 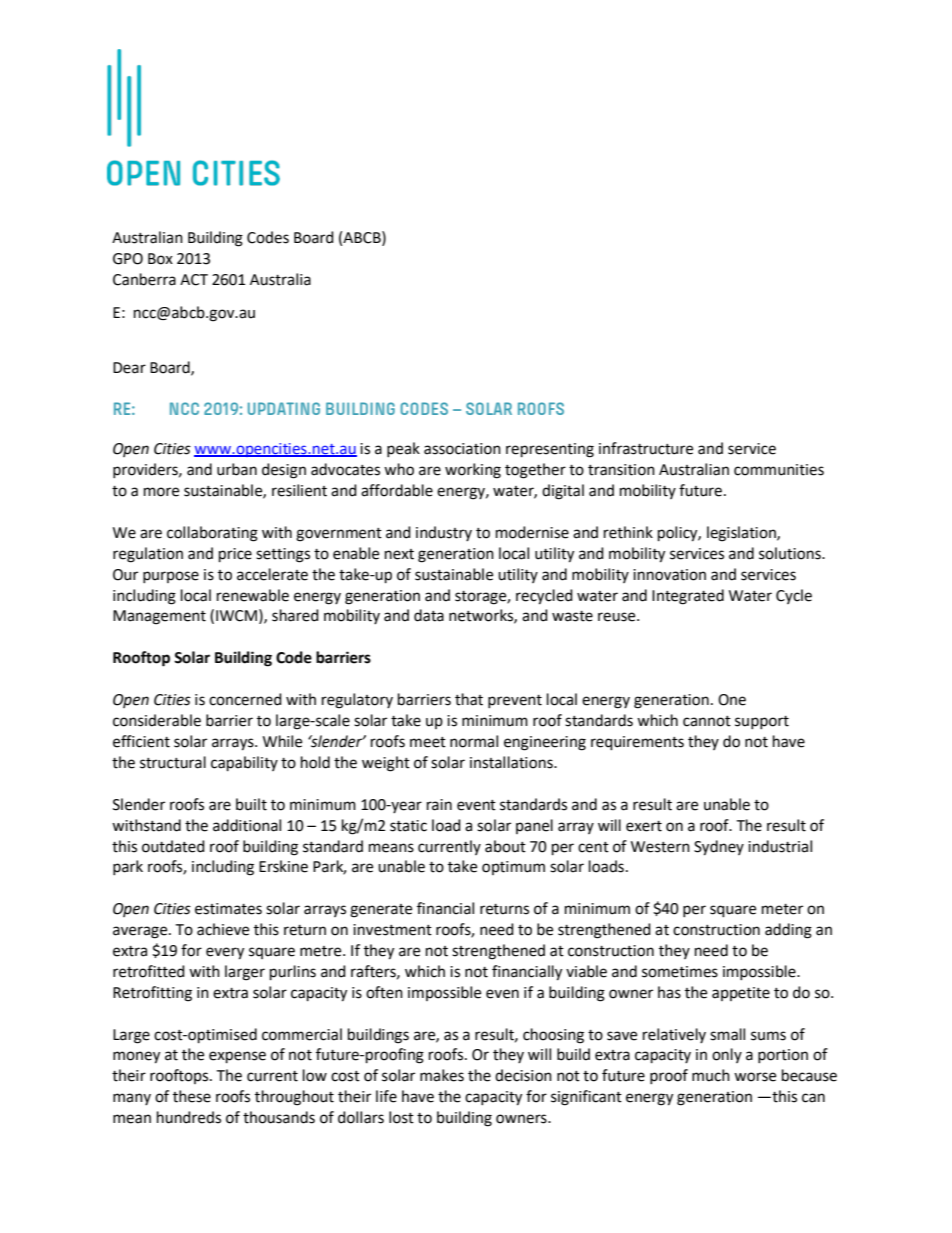 I want to click on association, so click(x=462, y=449).
